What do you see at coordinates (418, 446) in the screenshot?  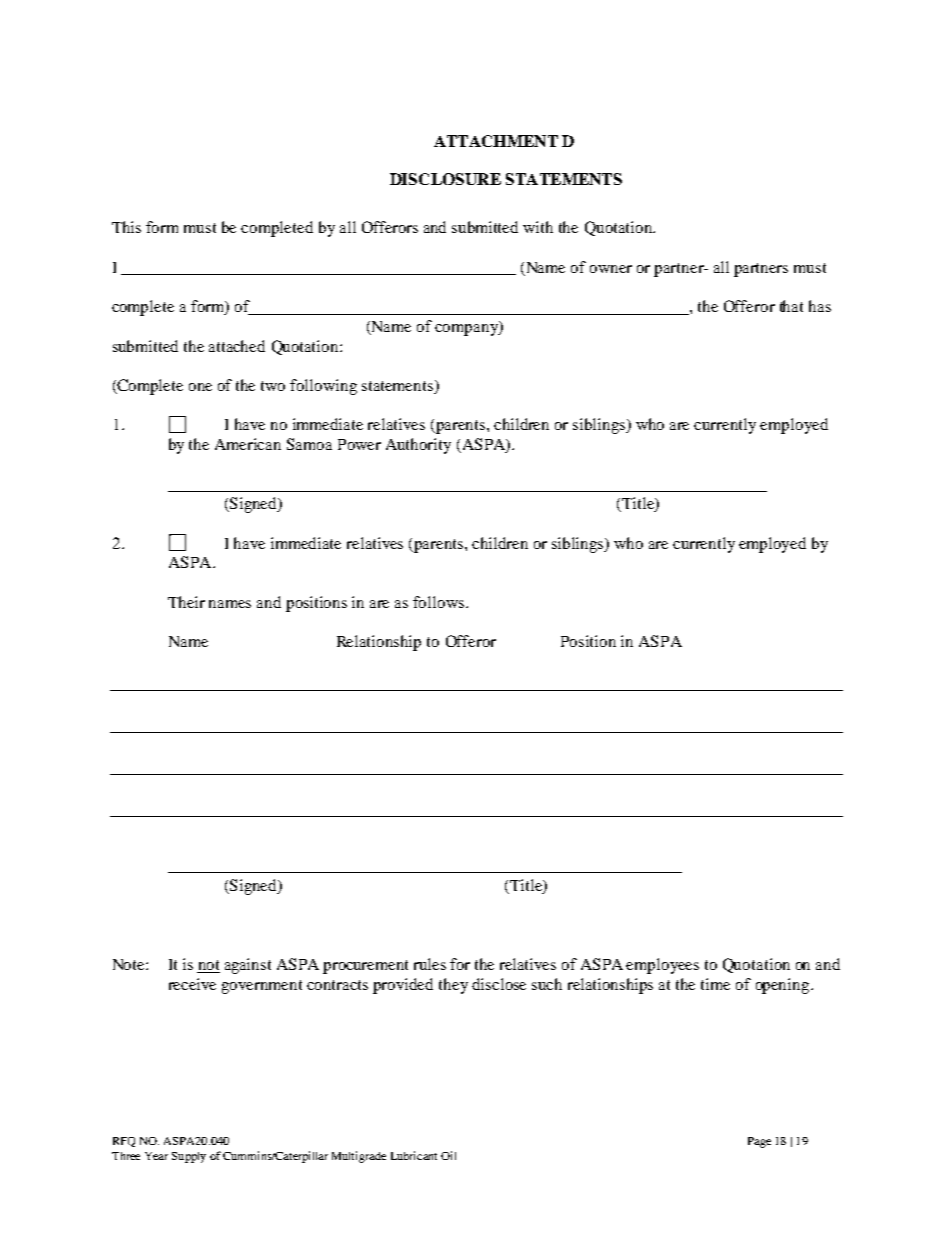 I see `Authority` at bounding box center [418, 446].
